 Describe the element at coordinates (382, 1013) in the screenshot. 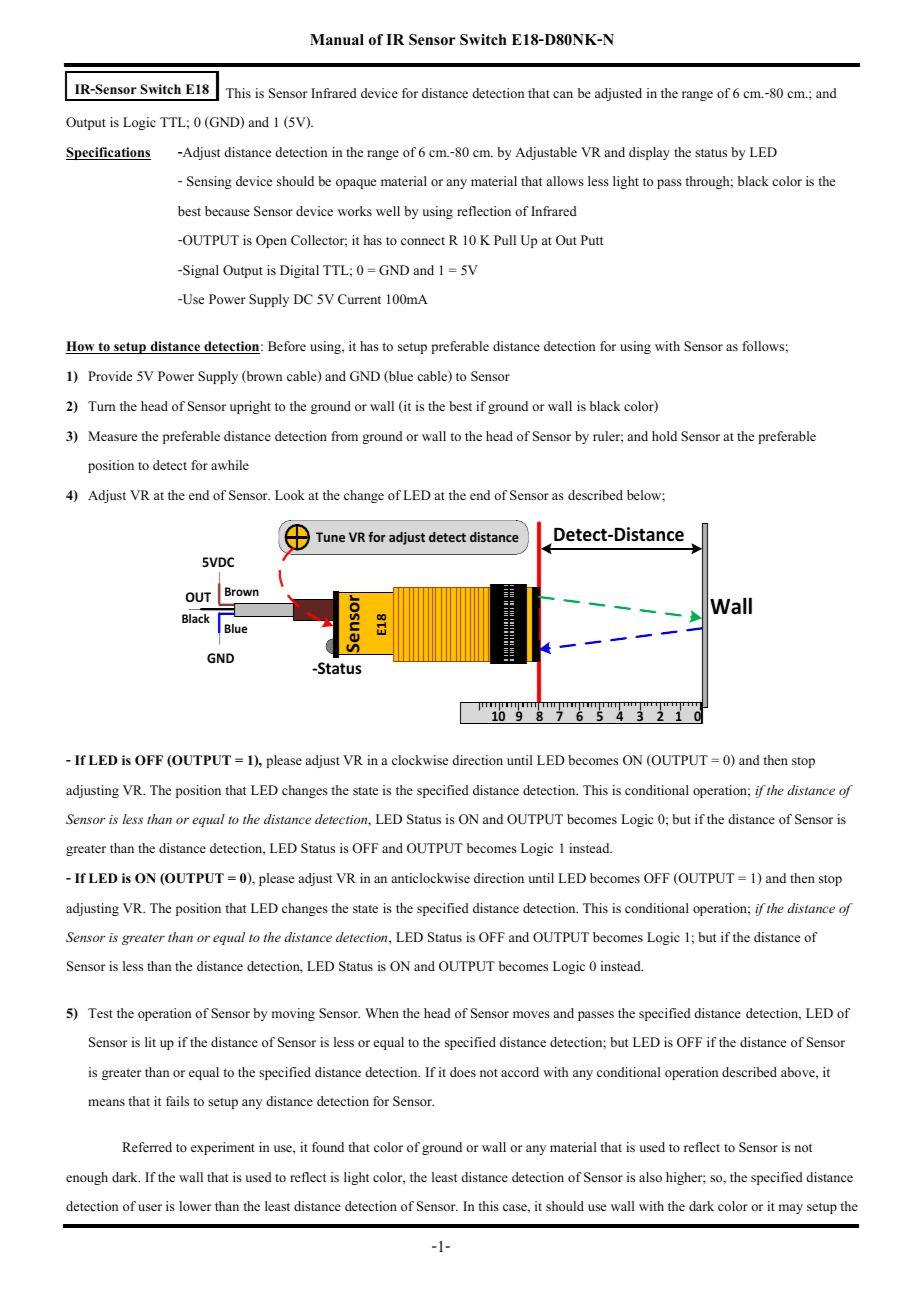

I see `When` at that location.
